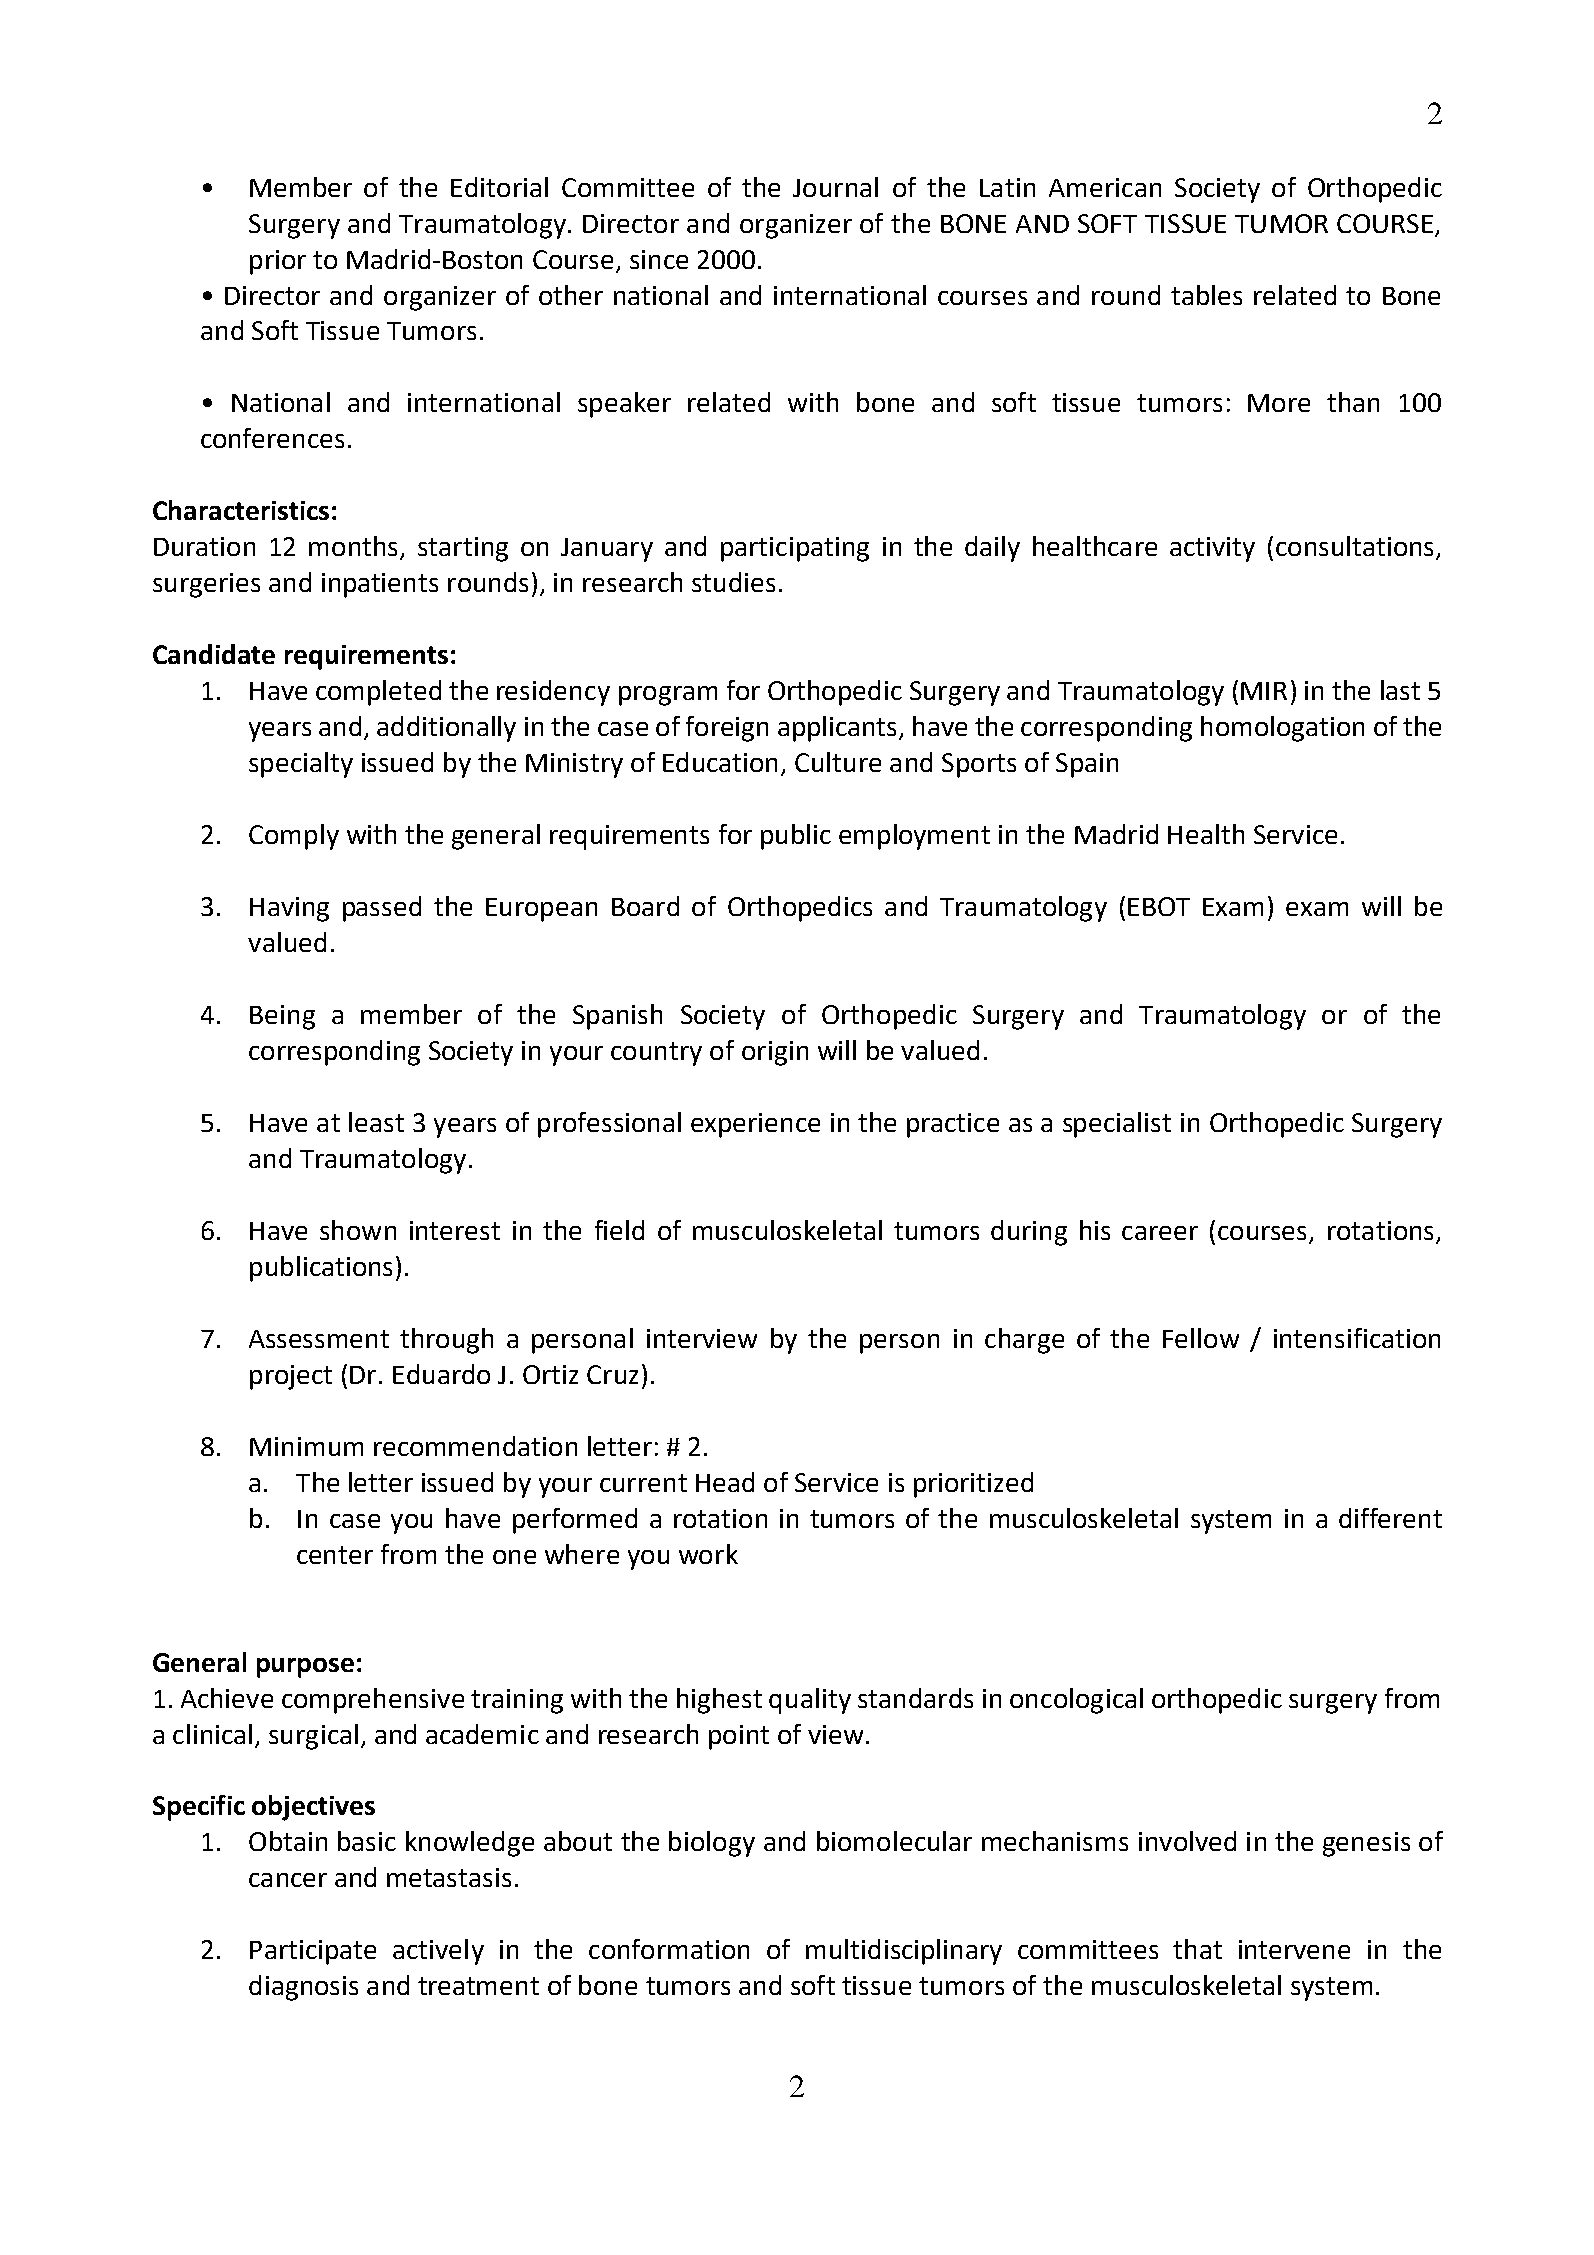  I want to click on Journal, so click(835, 187).
